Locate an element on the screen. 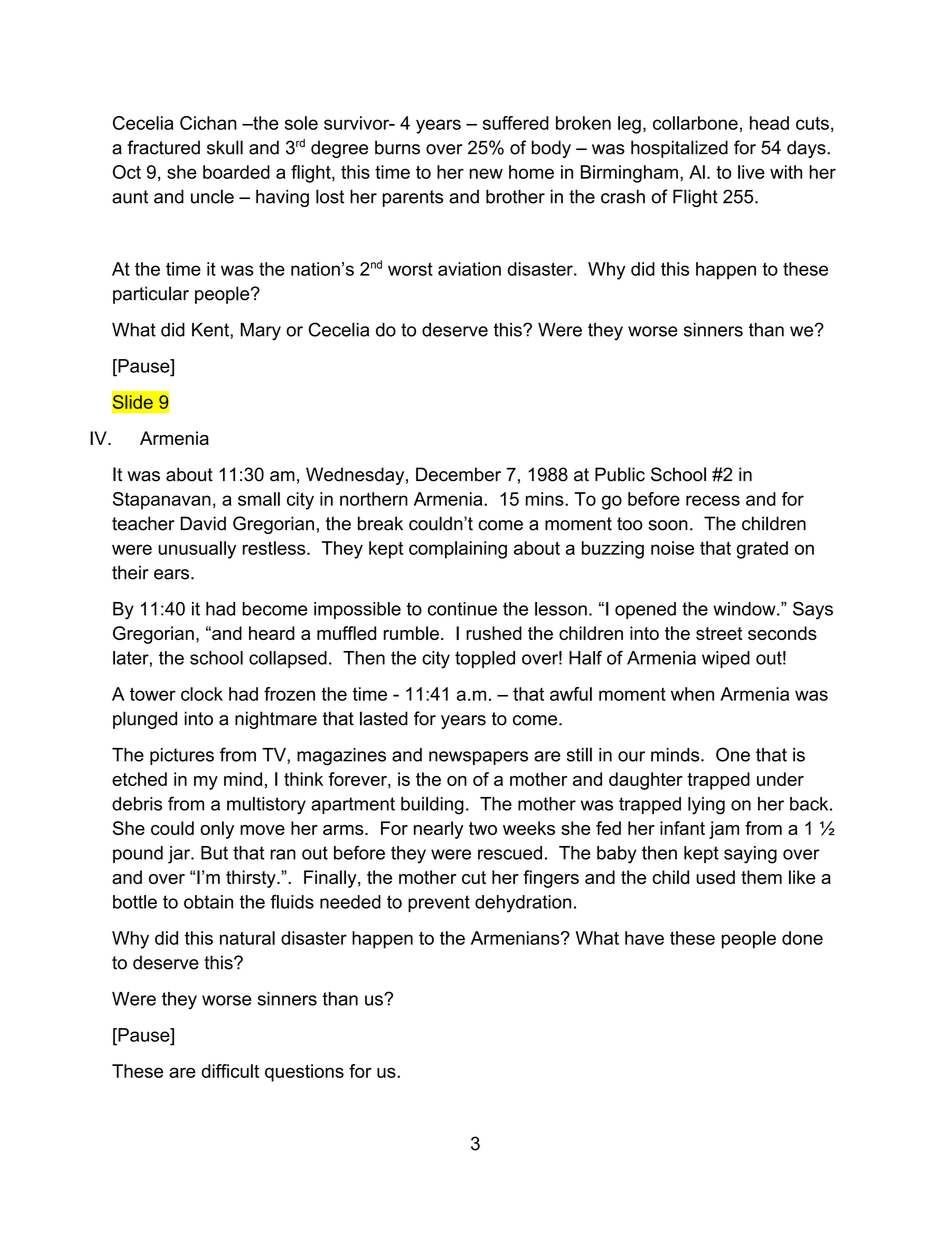 The height and width of the screenshot is (1233, 952). December is located at coordinates (458, 474).
